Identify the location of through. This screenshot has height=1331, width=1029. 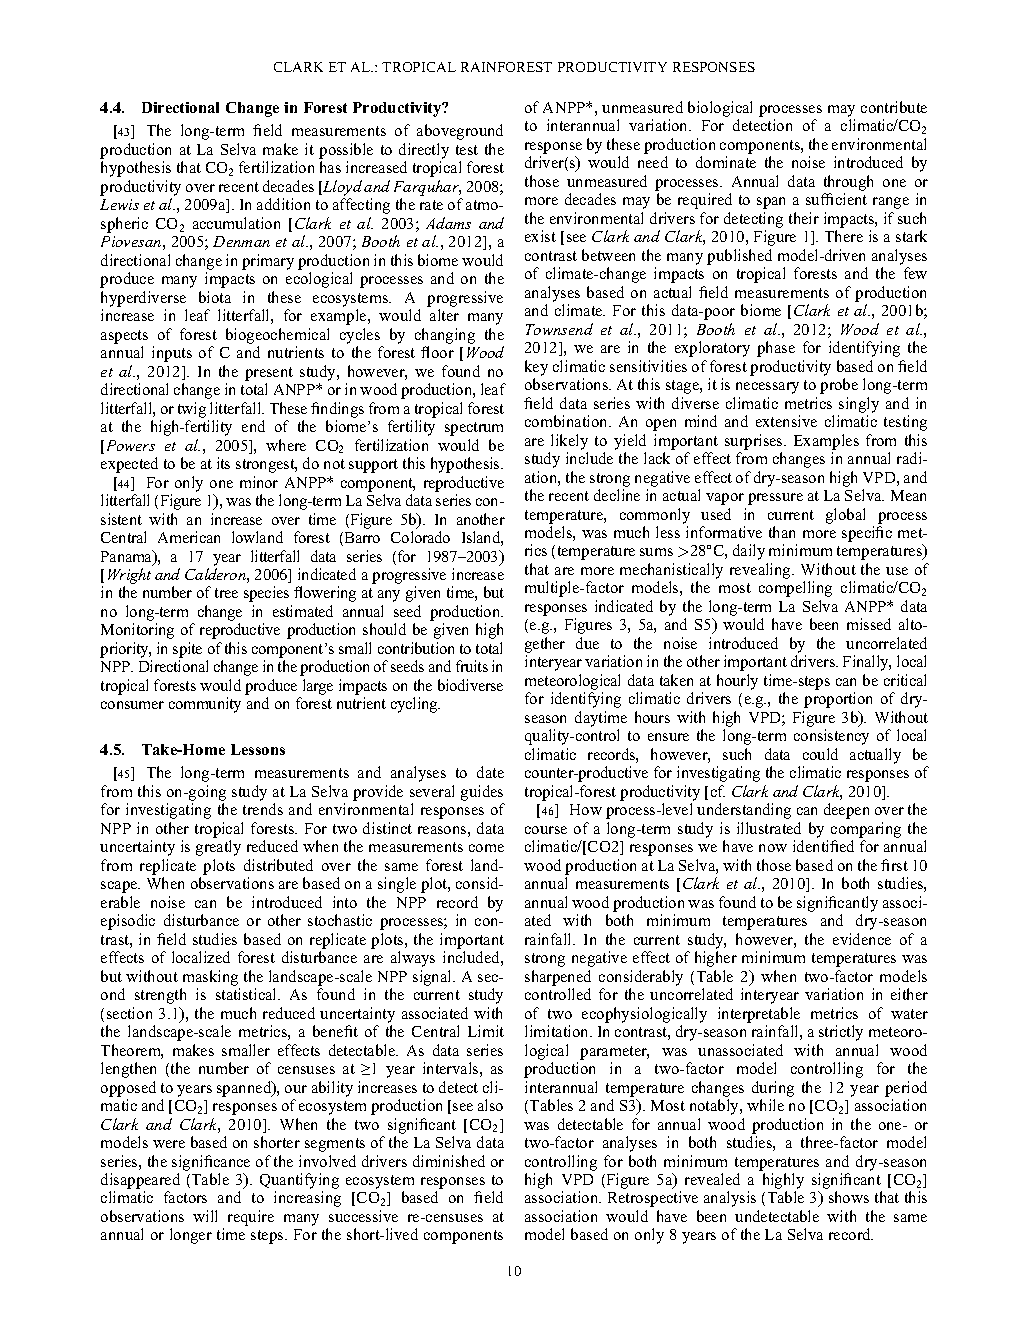
(848, 183).
